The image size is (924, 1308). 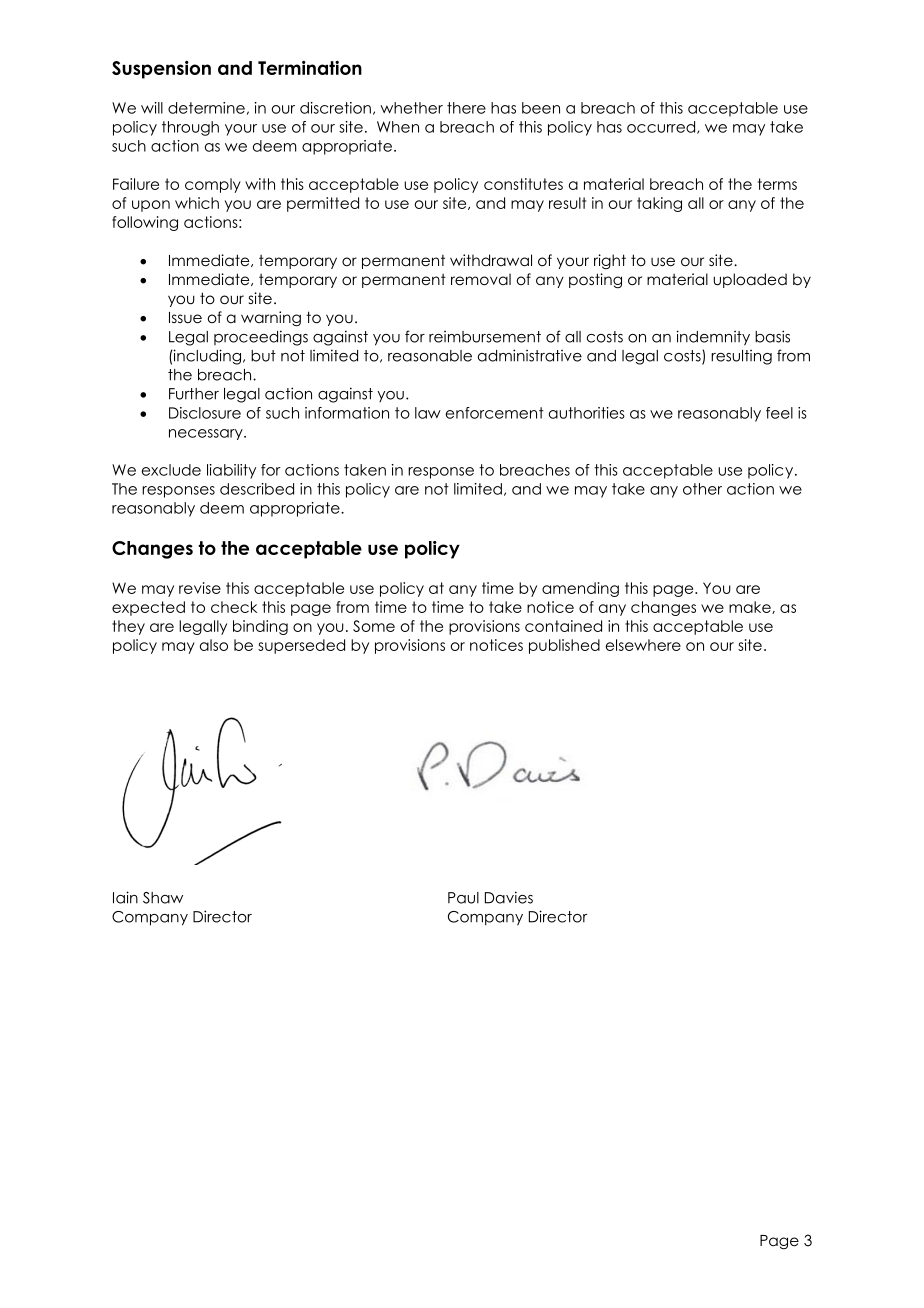 I want to click on law, so click(x=428, y=413).
